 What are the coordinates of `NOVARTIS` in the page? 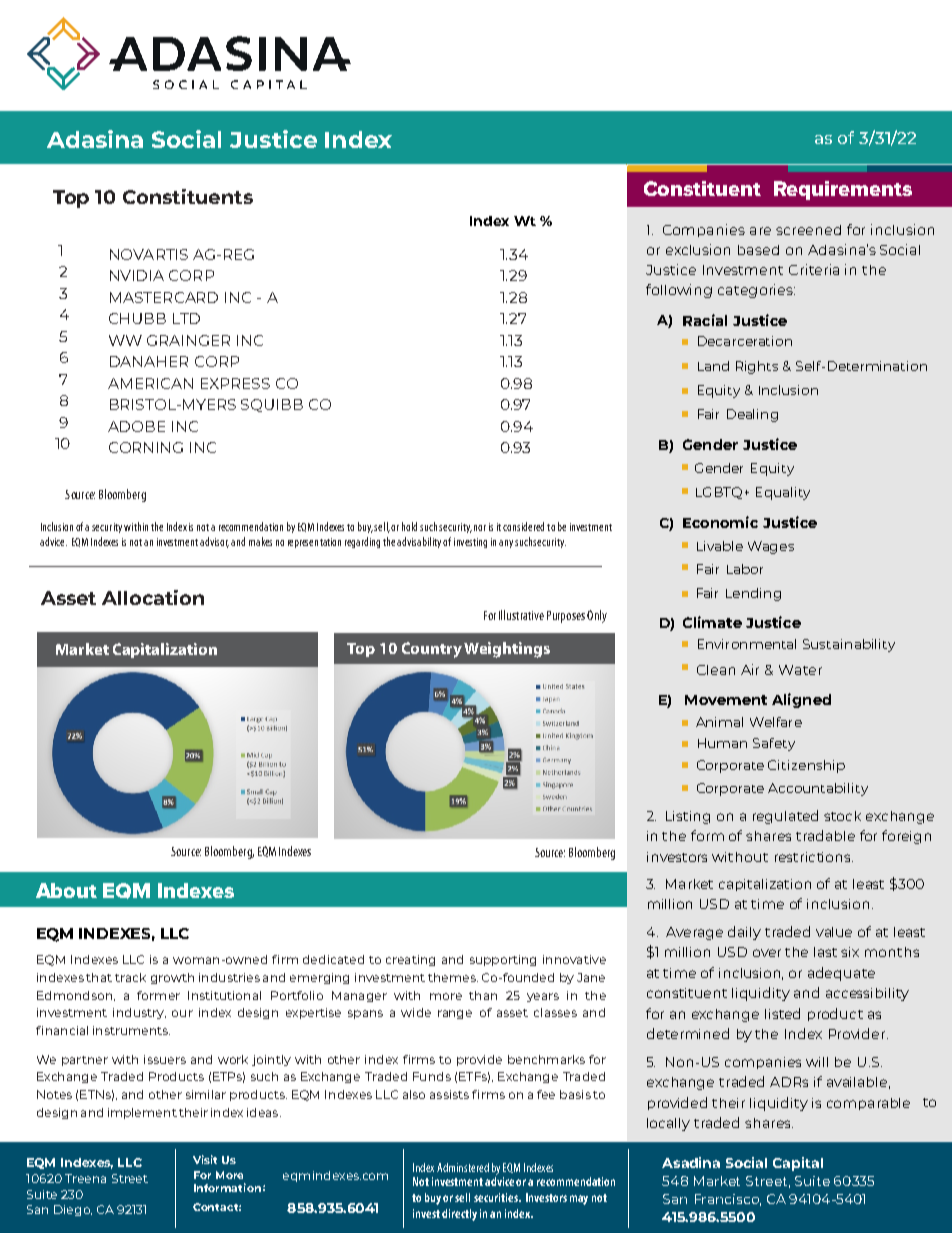 It's located at (149, 254).
